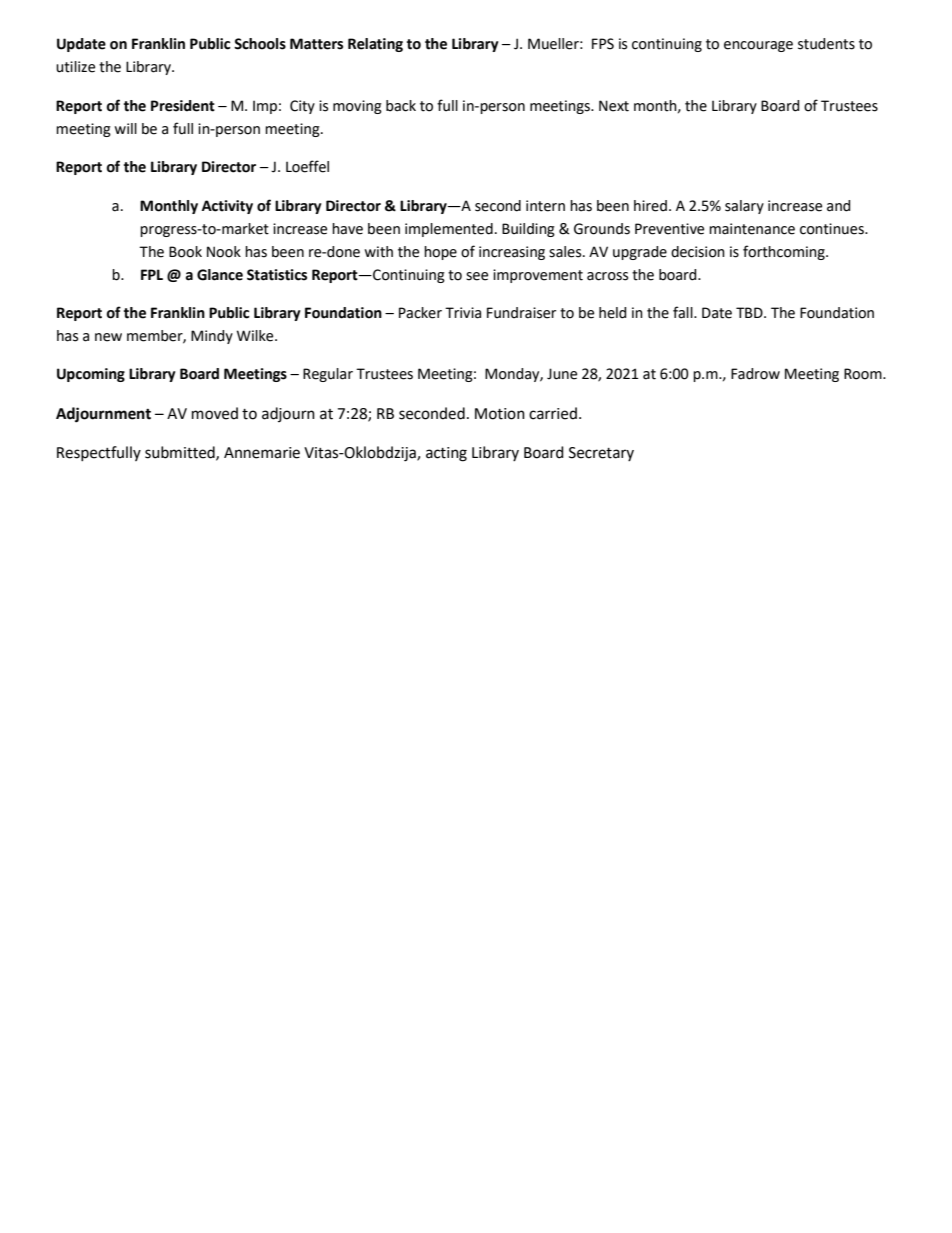 This screenshot has height=1233, width=952. What do you see at coordinates (185, 252) in the screenshot?
I see `Book` at bounding box center [185, 252].
